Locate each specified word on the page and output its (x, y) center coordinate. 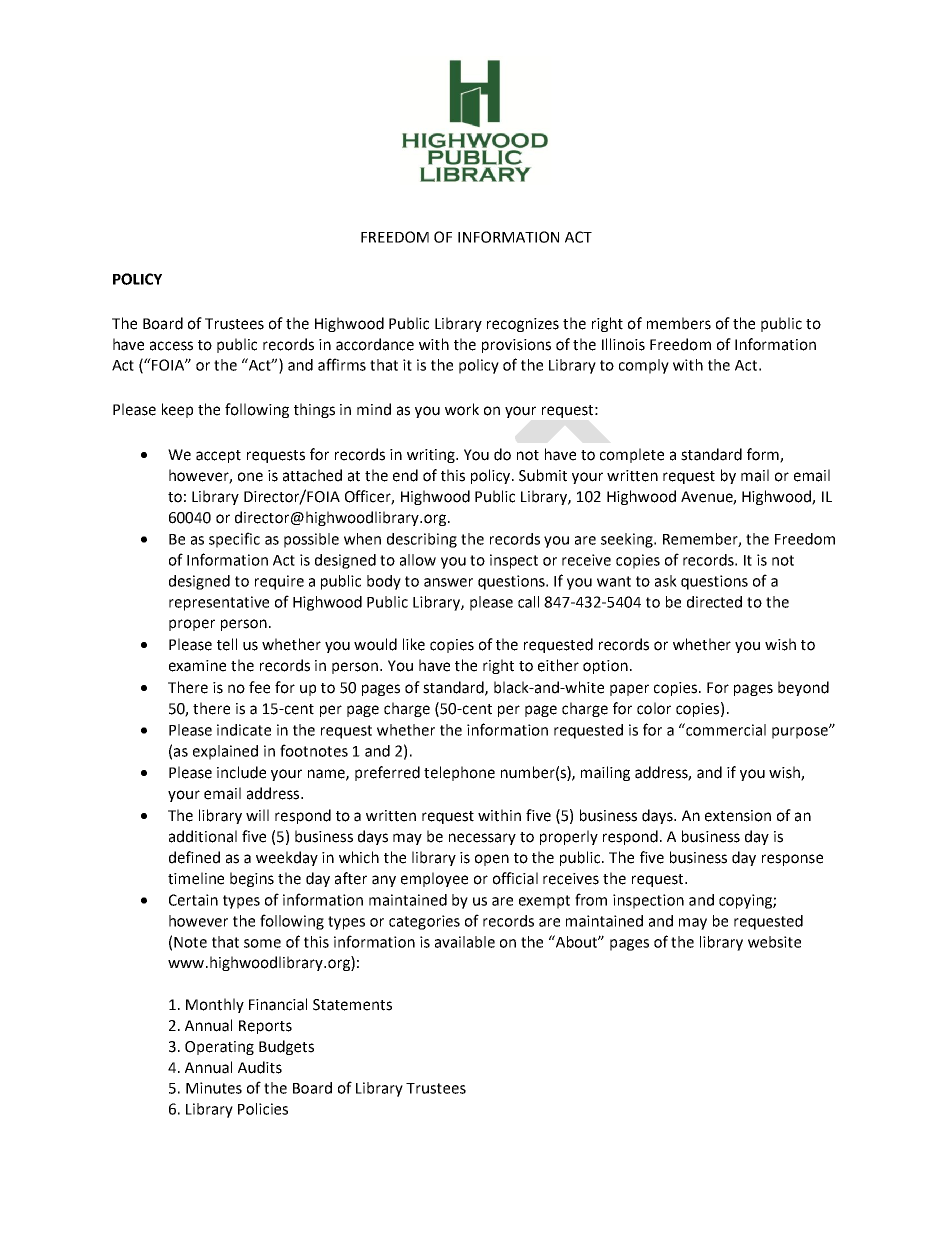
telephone (459, 773)
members (679, 323)
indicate (244, 730)
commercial (725, 729)
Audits (260, 1067)
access (171, 346)
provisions (516, 346)
